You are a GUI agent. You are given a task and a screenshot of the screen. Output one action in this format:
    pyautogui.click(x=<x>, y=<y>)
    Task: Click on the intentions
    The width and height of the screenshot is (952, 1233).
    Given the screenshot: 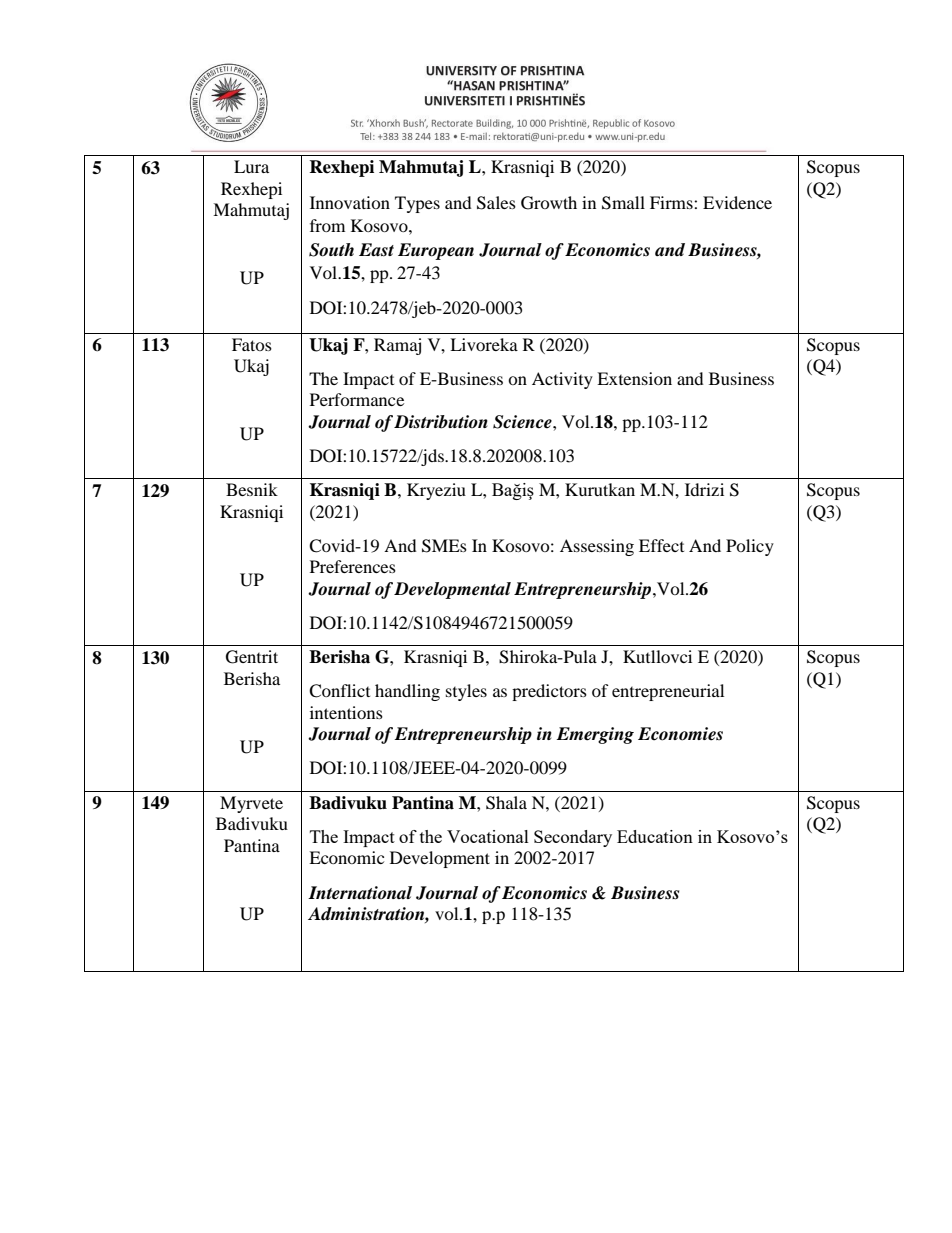 What is the action you would take?
    pyautogui.click(x=346, y=712)
